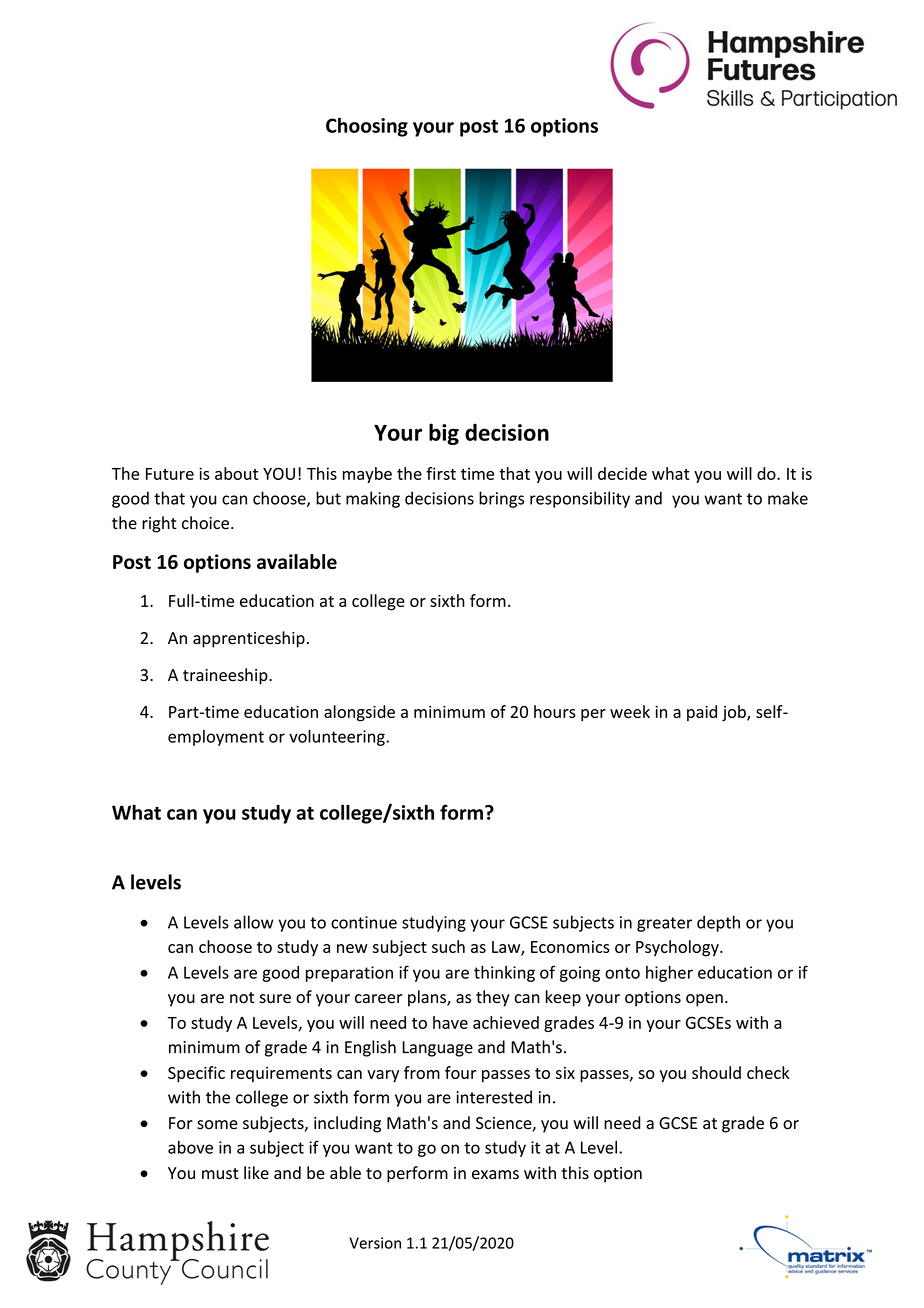 The width and height of the page is (924, 1308). Describe the element at coordinates (622, 473) in the page. I see `decide` at that location.
